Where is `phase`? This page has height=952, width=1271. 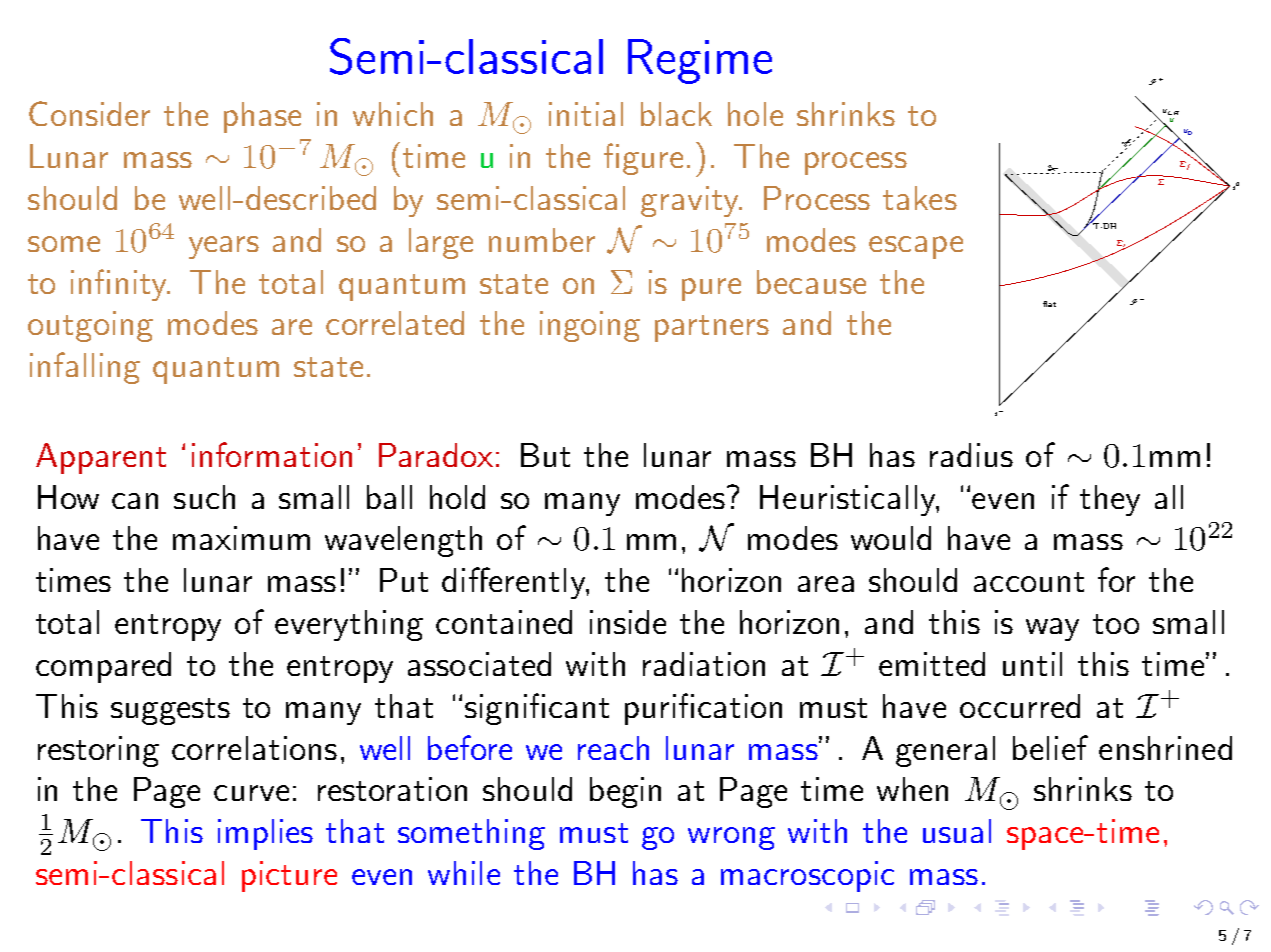
phase is located at coordinates (262, 117).
